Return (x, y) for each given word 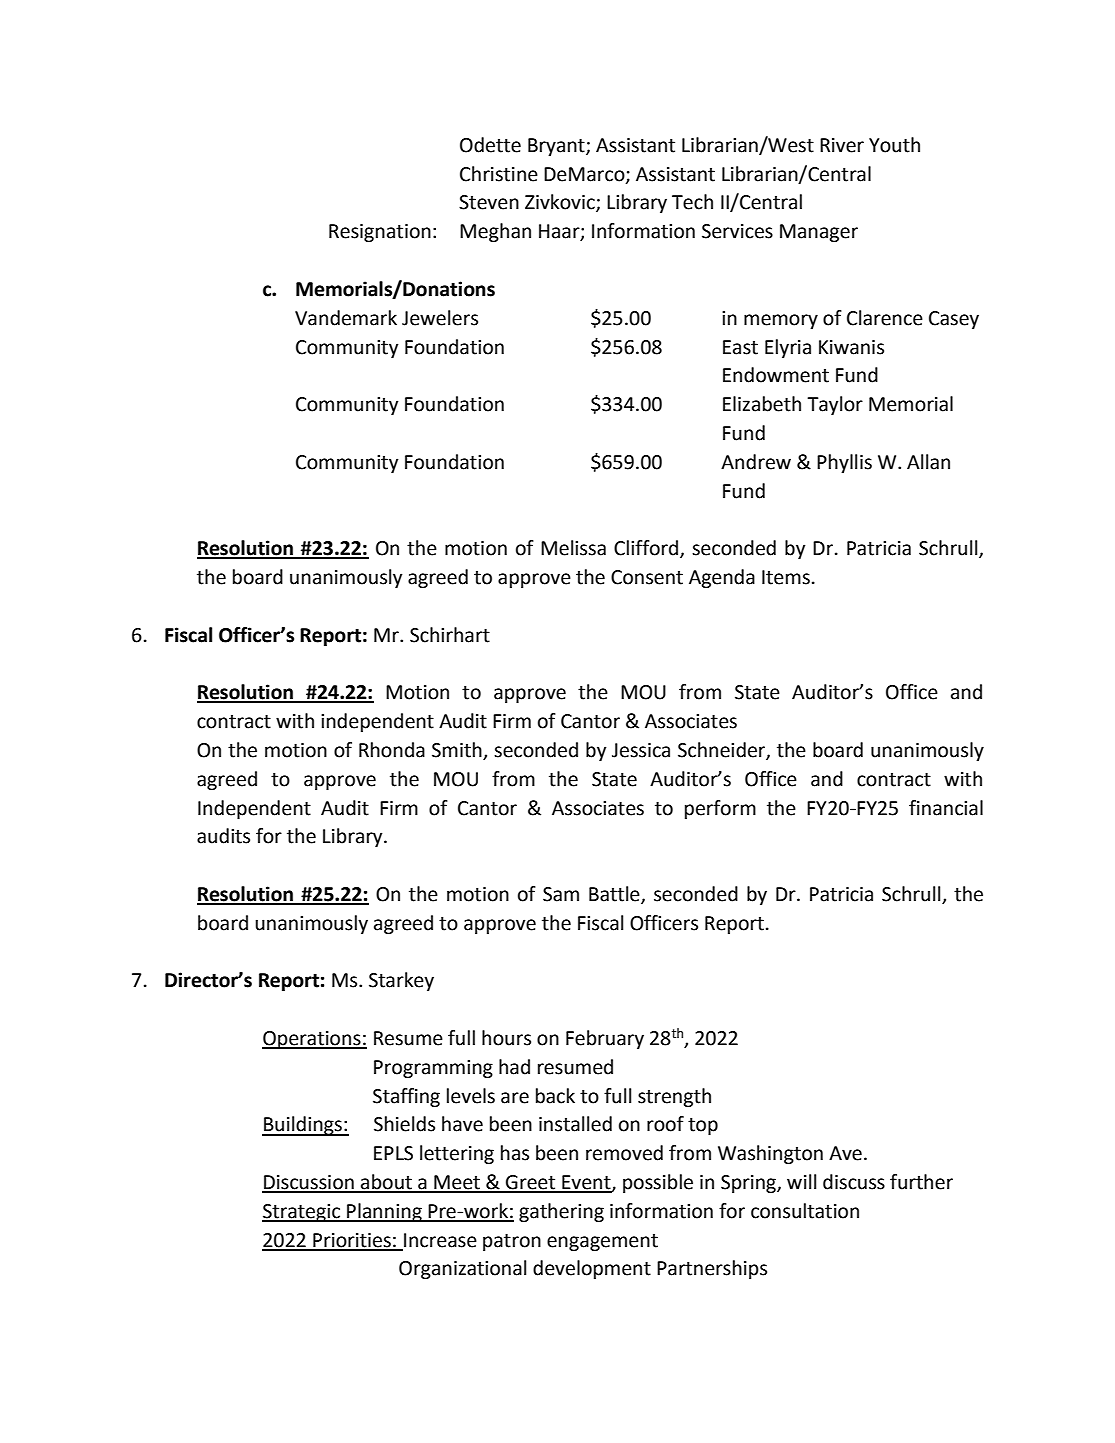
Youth (894, 145)
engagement (602, 1242)
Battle (615, 895)
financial (946, 808)
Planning (384, 1212)
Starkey (401, 981)
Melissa (573, 548)
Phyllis (844, 463)
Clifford (646, 548)
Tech (692, 202)
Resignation (380, 233)
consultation (805, 1211)
